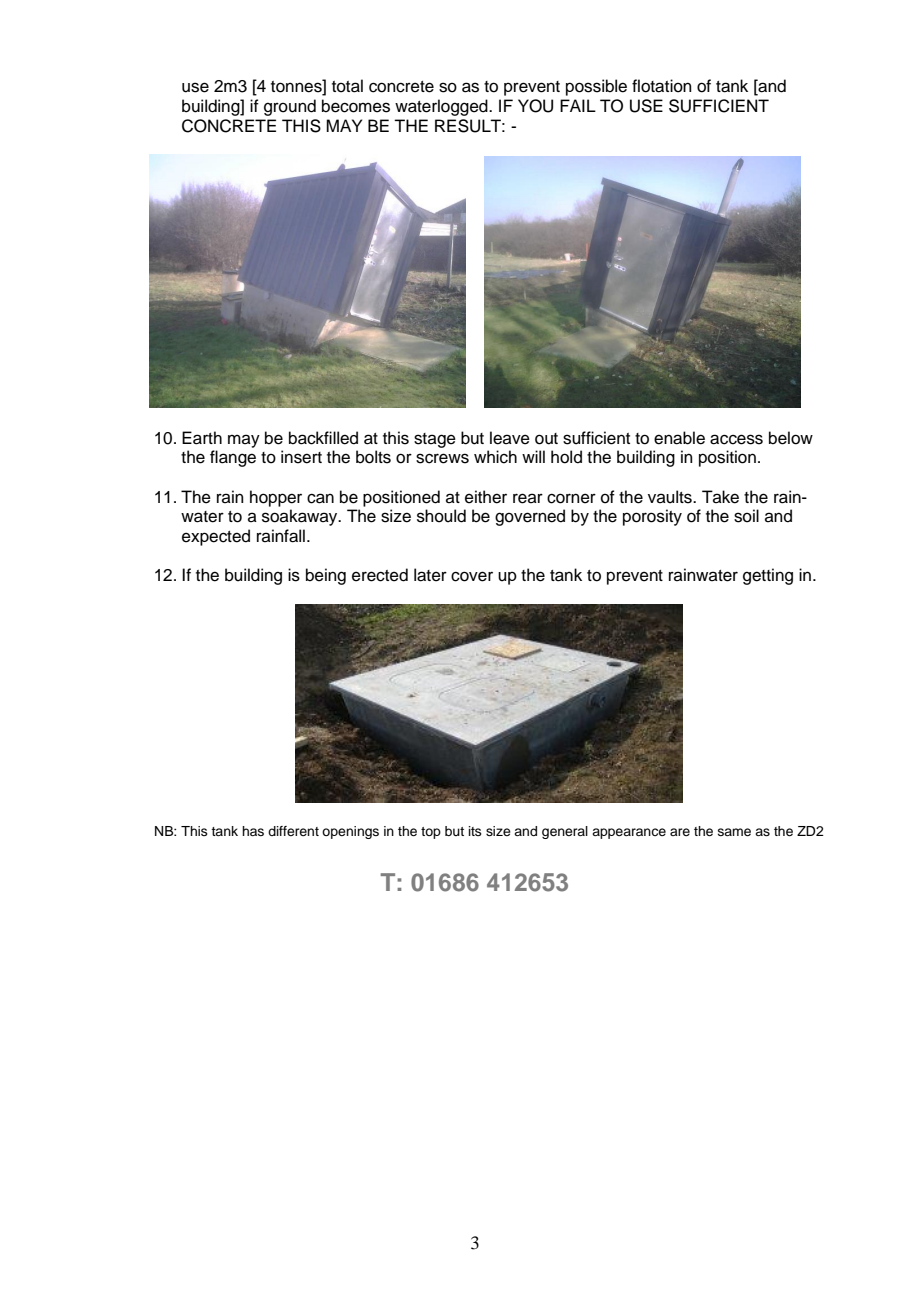 This image has height=1308, width=924. Describe the element at coordinates (736, 439) in the image. I see `access` at that location.
